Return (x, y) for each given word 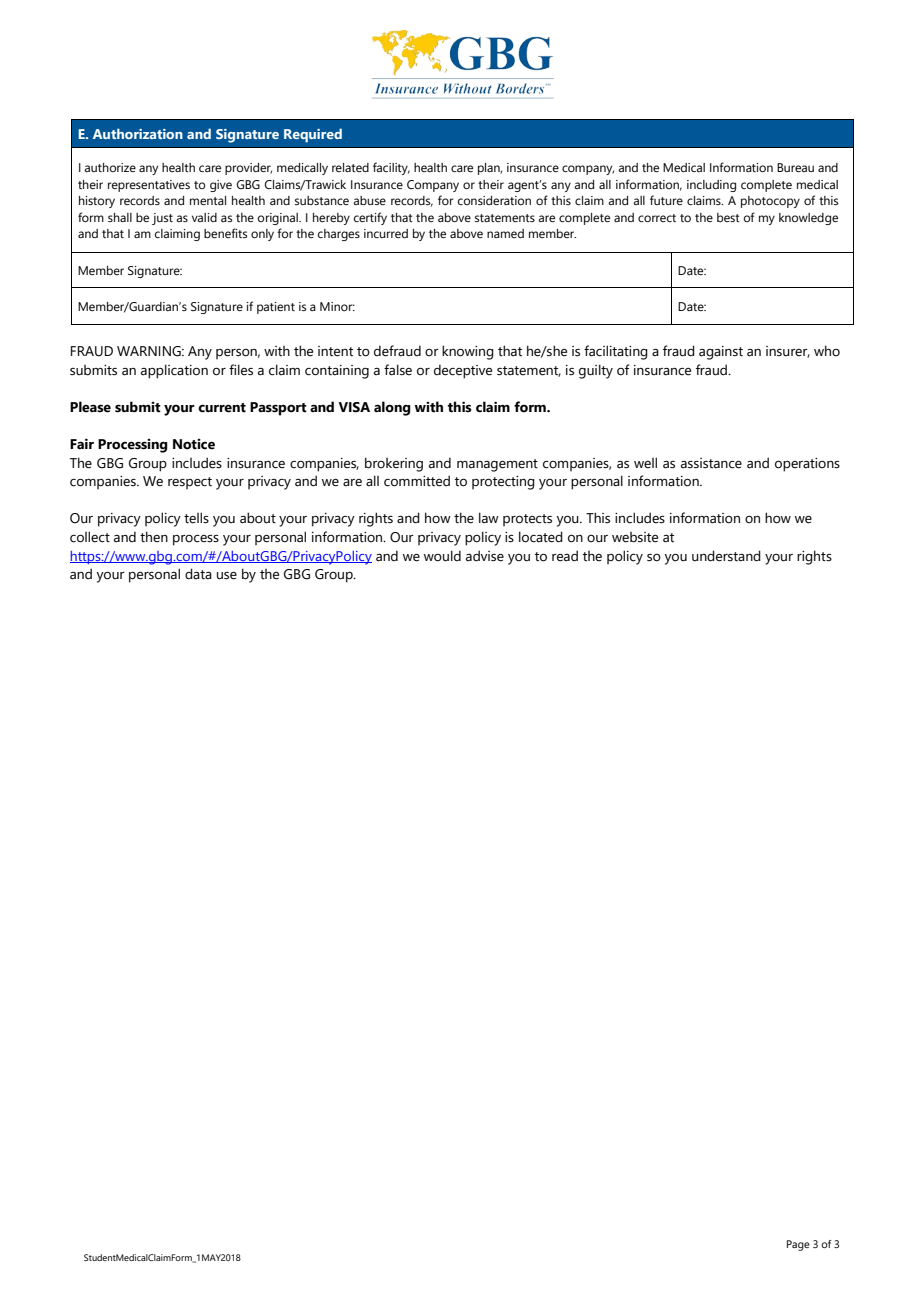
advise (485, 556)
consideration (494, 200)
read (565, 556)
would (442, 556)
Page (798, 1245)
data (198, 574)
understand (726, 556)
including (711, 186)
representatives (149, 186)
